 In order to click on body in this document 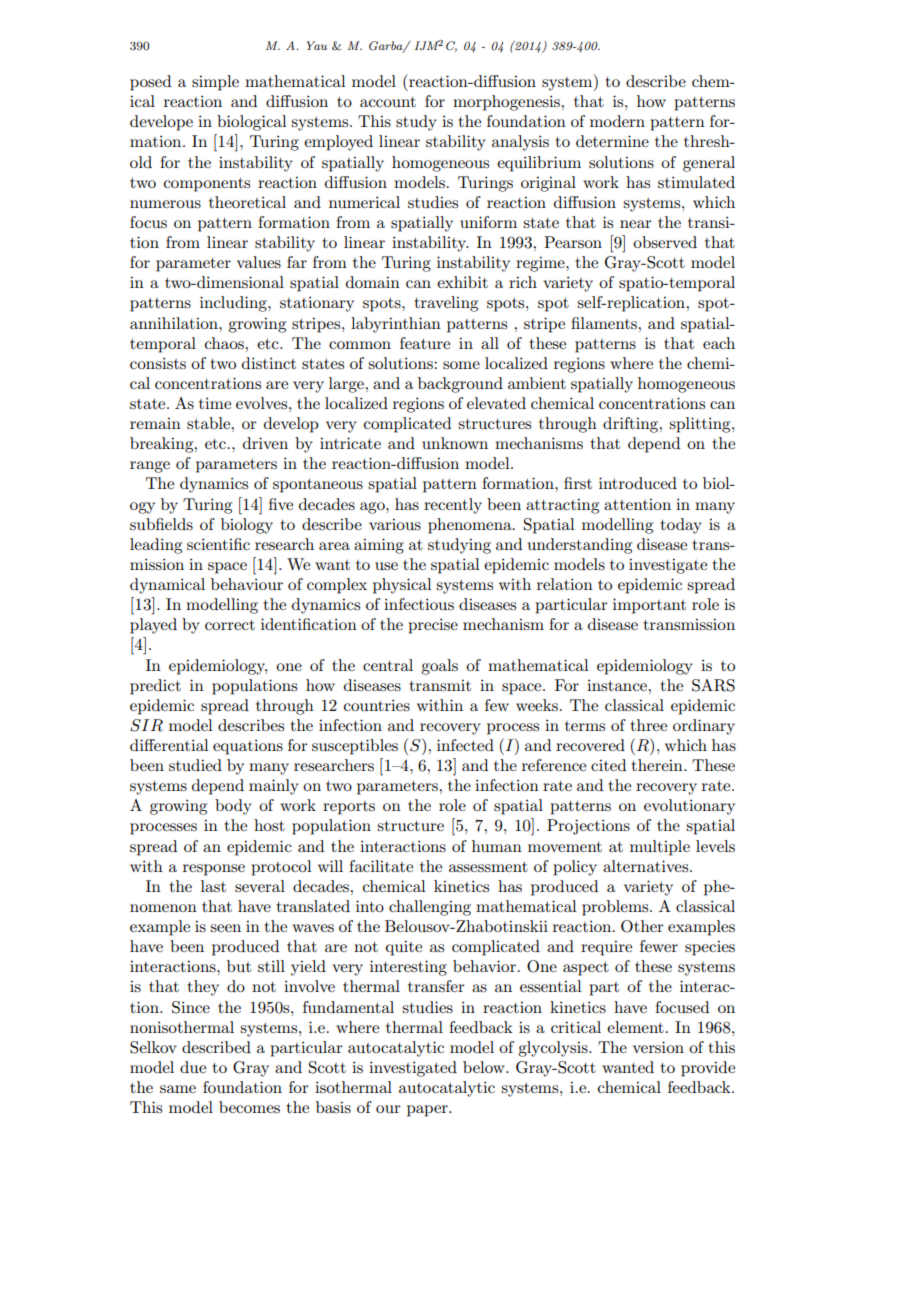, I will do `click(233, 807)`.
